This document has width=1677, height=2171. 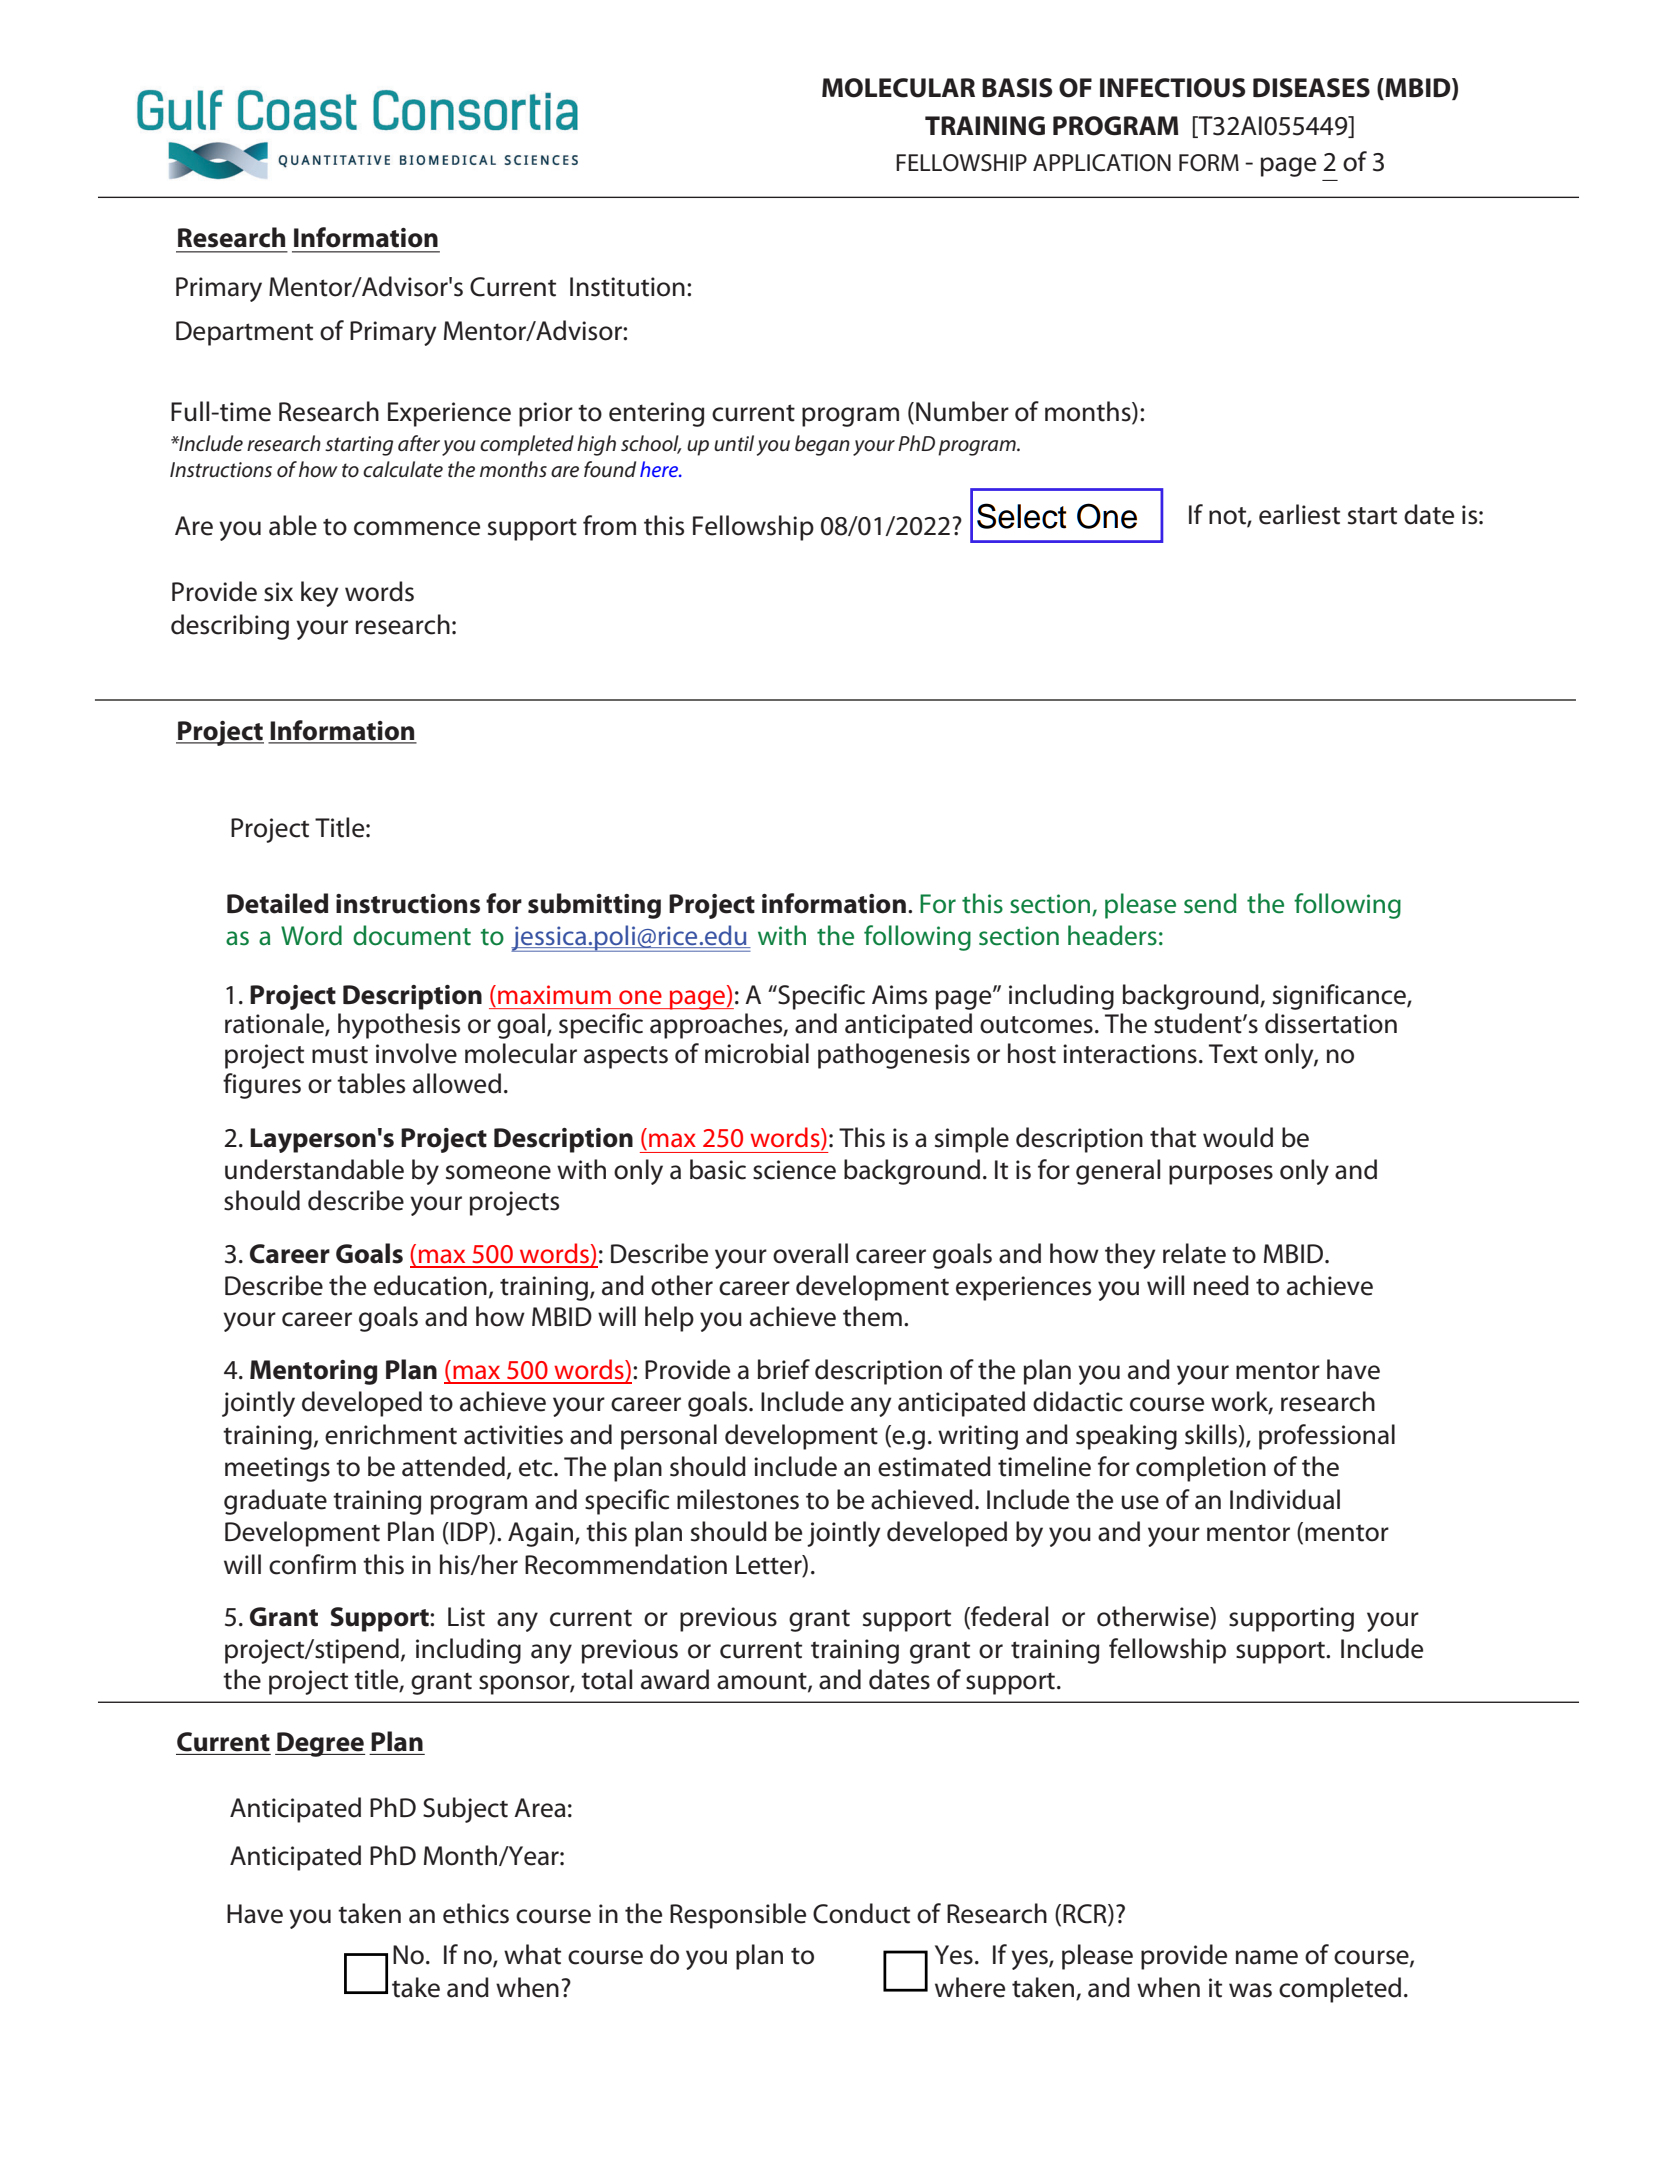 I want to click on Text, so click(x=1233, y=1054).
